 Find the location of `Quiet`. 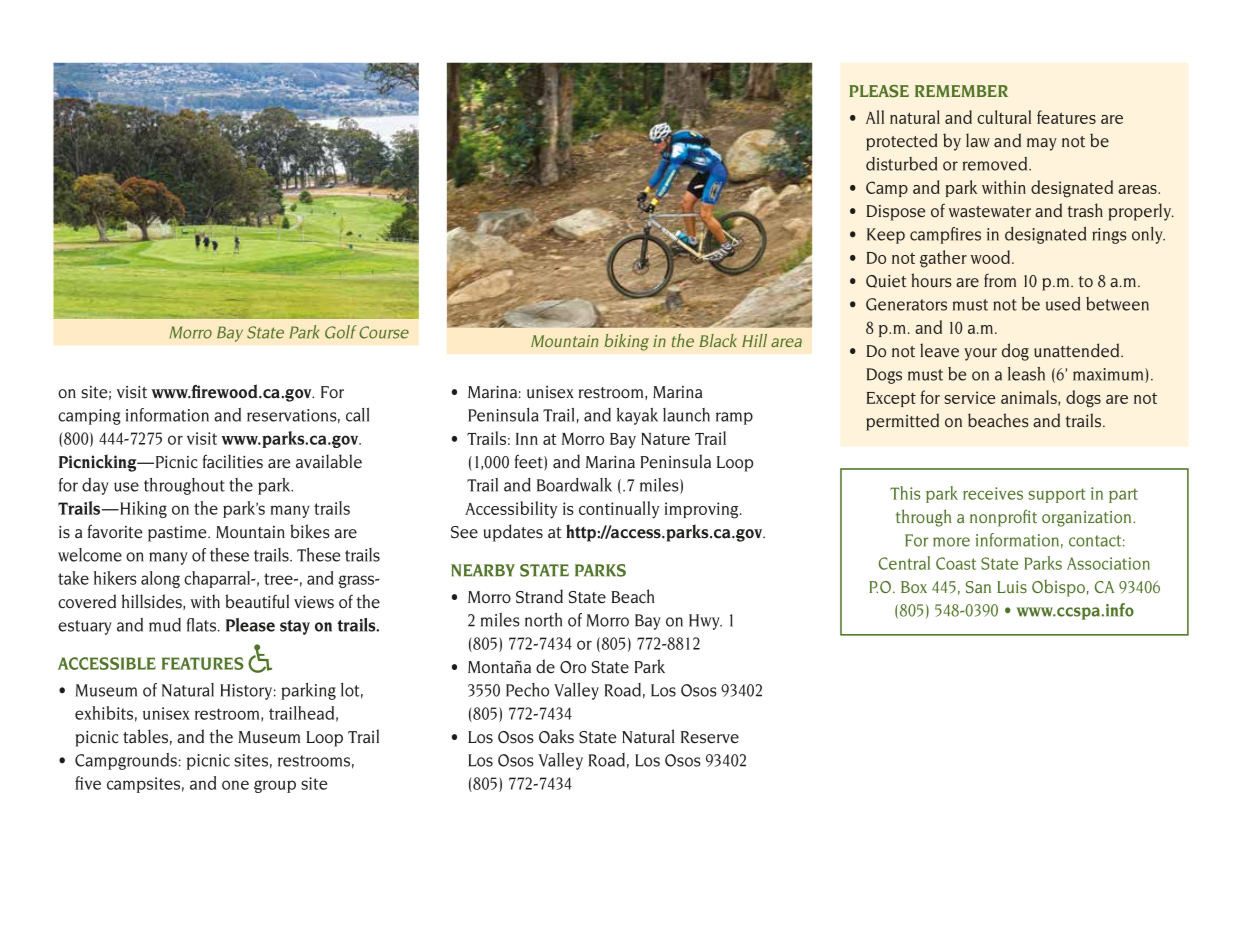

Quiet is located at coordinates (886, 281).
